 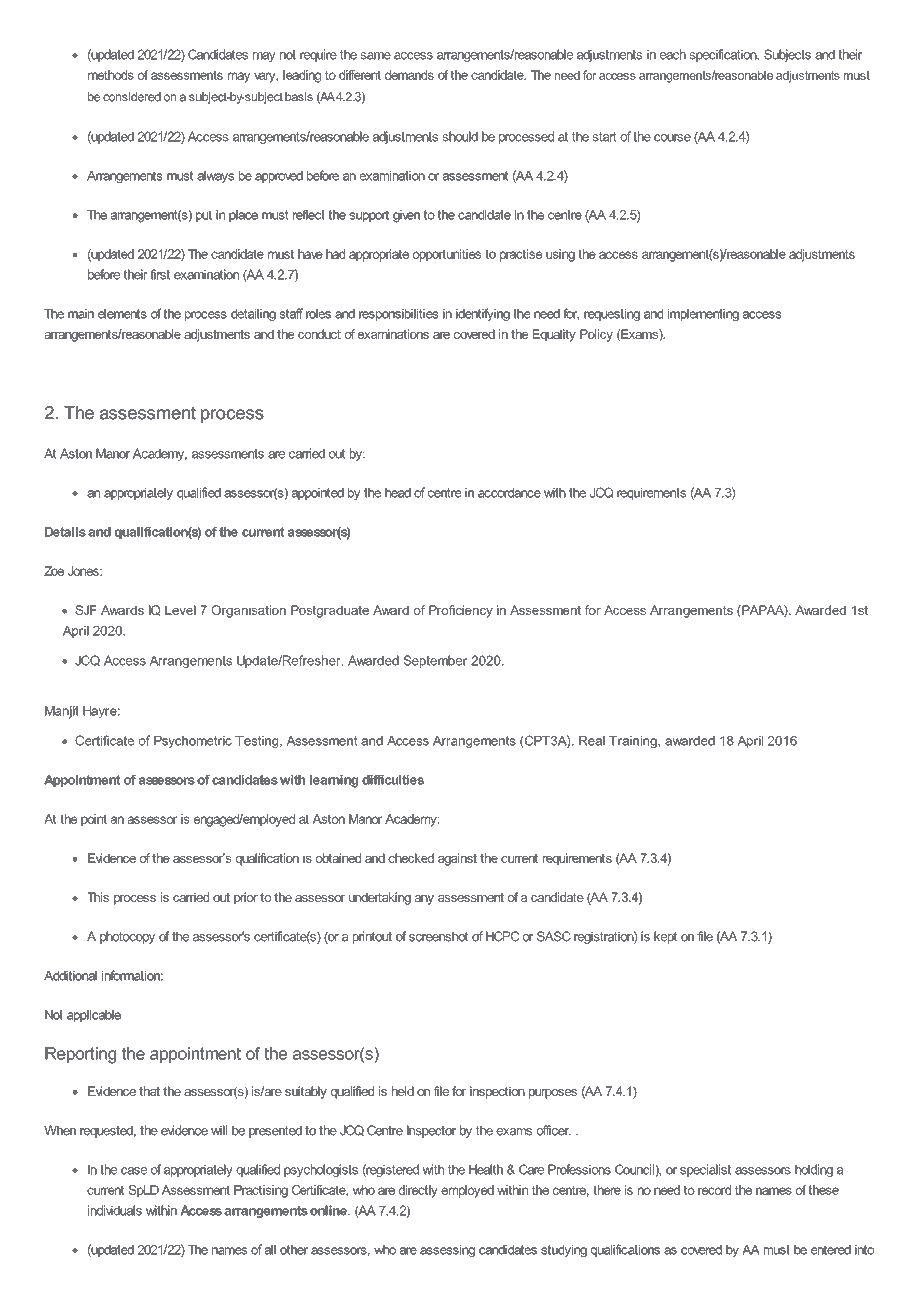 I want to click on considered, so click(x=132, y=97).
